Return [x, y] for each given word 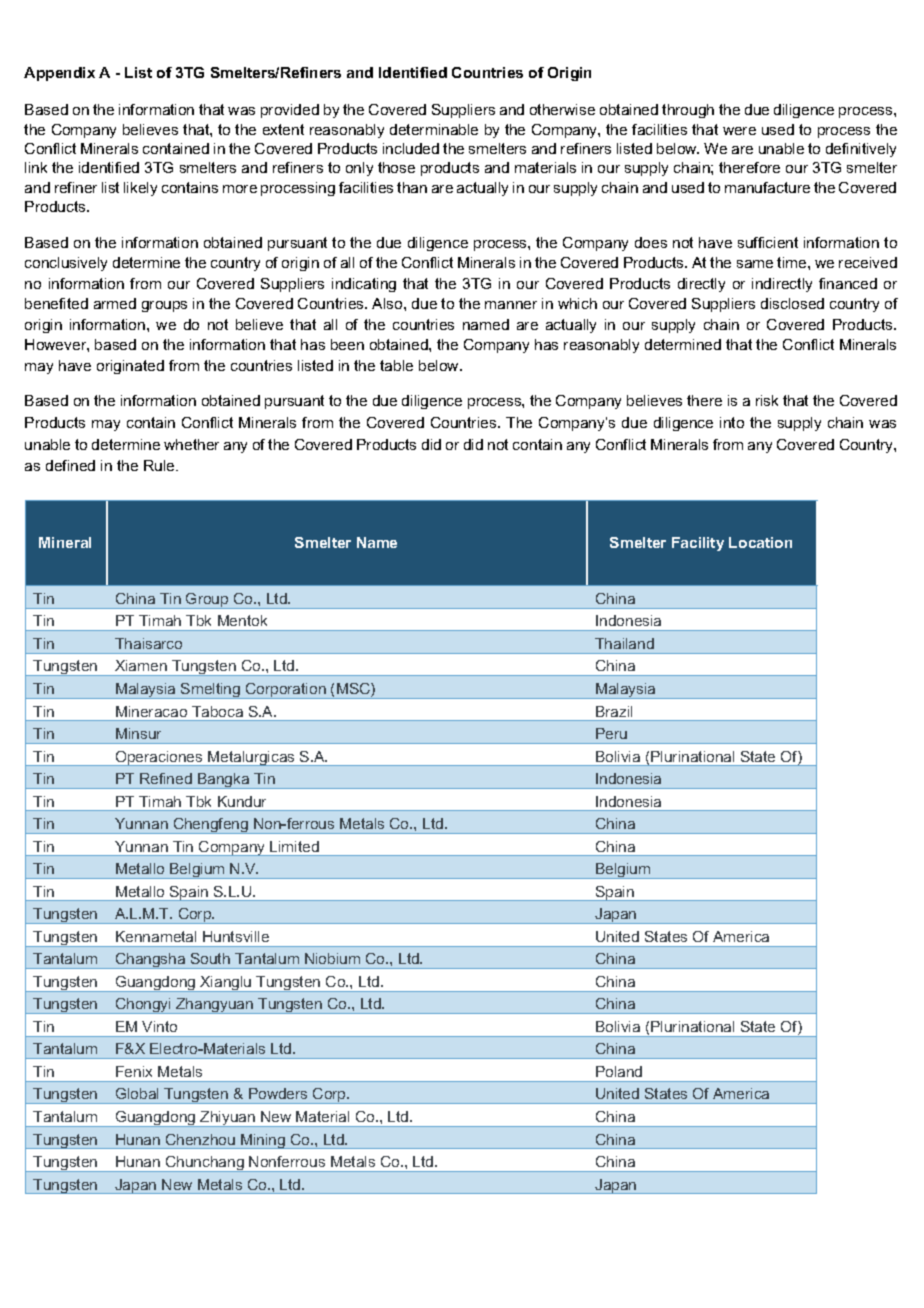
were [739, 131]
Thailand [624, 643]
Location [760, 542]
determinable [434, 129]
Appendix [59, 74]
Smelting [211, 691]
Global [137, 1093]
